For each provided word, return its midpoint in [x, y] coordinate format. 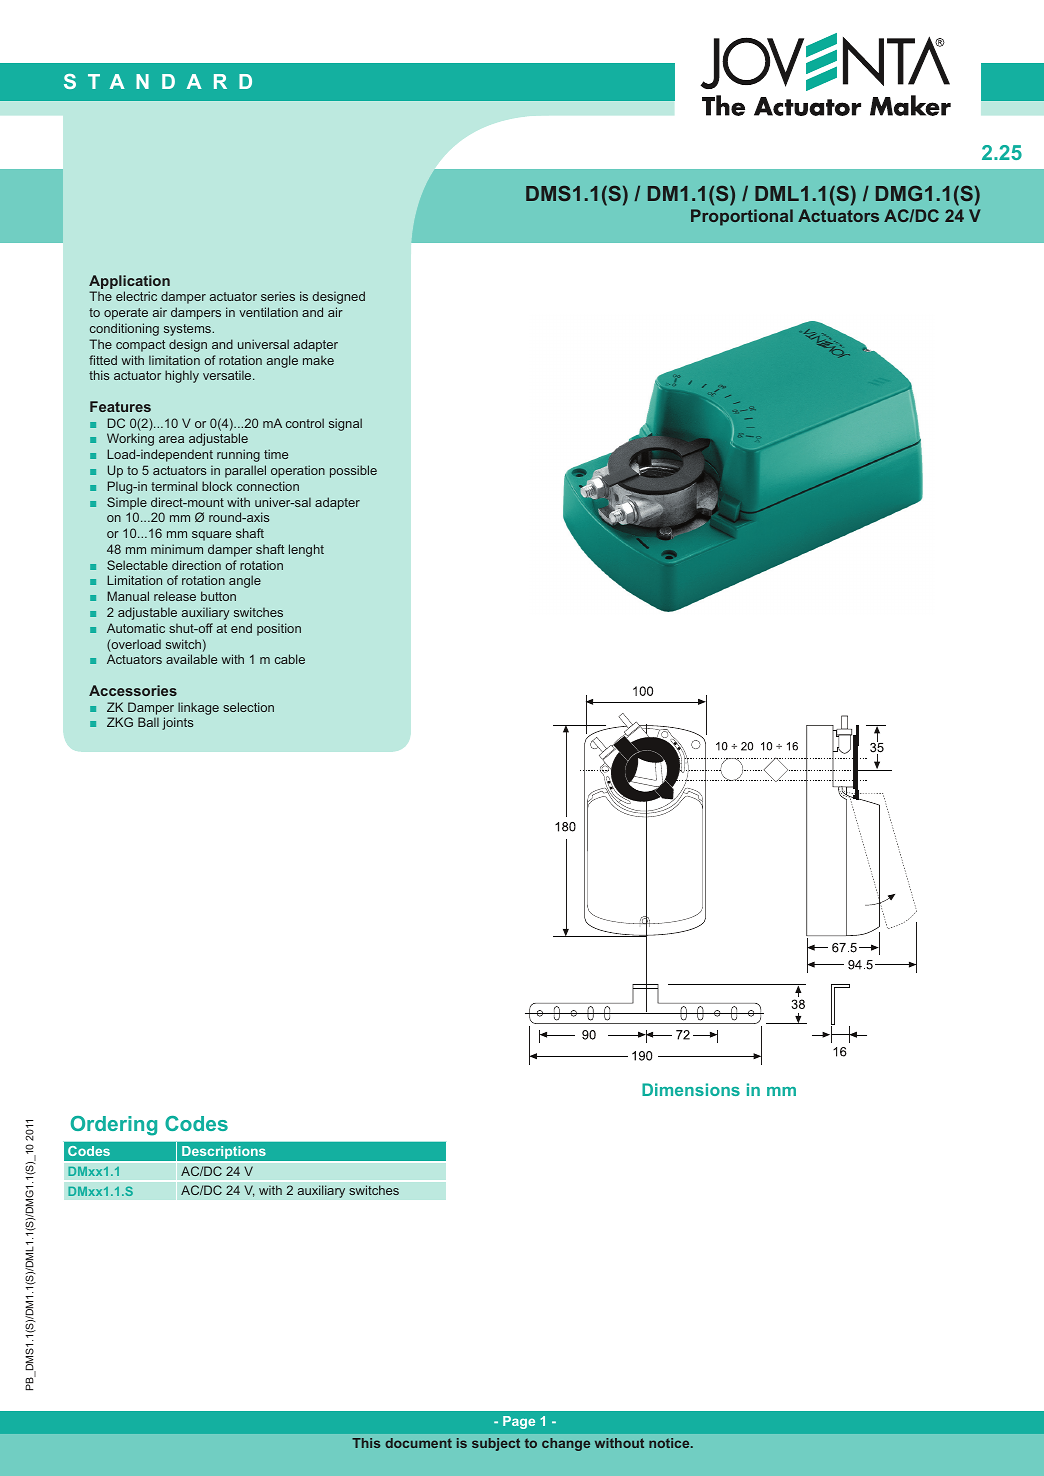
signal [345, 424]
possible [353, 471]
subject [496, 1444]
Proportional [742, 217]
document [418, 1443]
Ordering [114, 1126]
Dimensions [691, 1089]
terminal [174, 486]
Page [519, 1422]
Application [129, 283]
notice [670, 1443]
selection [248, 707]
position [279, 629]
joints [177, 723]
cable [290, 659]
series [278, 296]
